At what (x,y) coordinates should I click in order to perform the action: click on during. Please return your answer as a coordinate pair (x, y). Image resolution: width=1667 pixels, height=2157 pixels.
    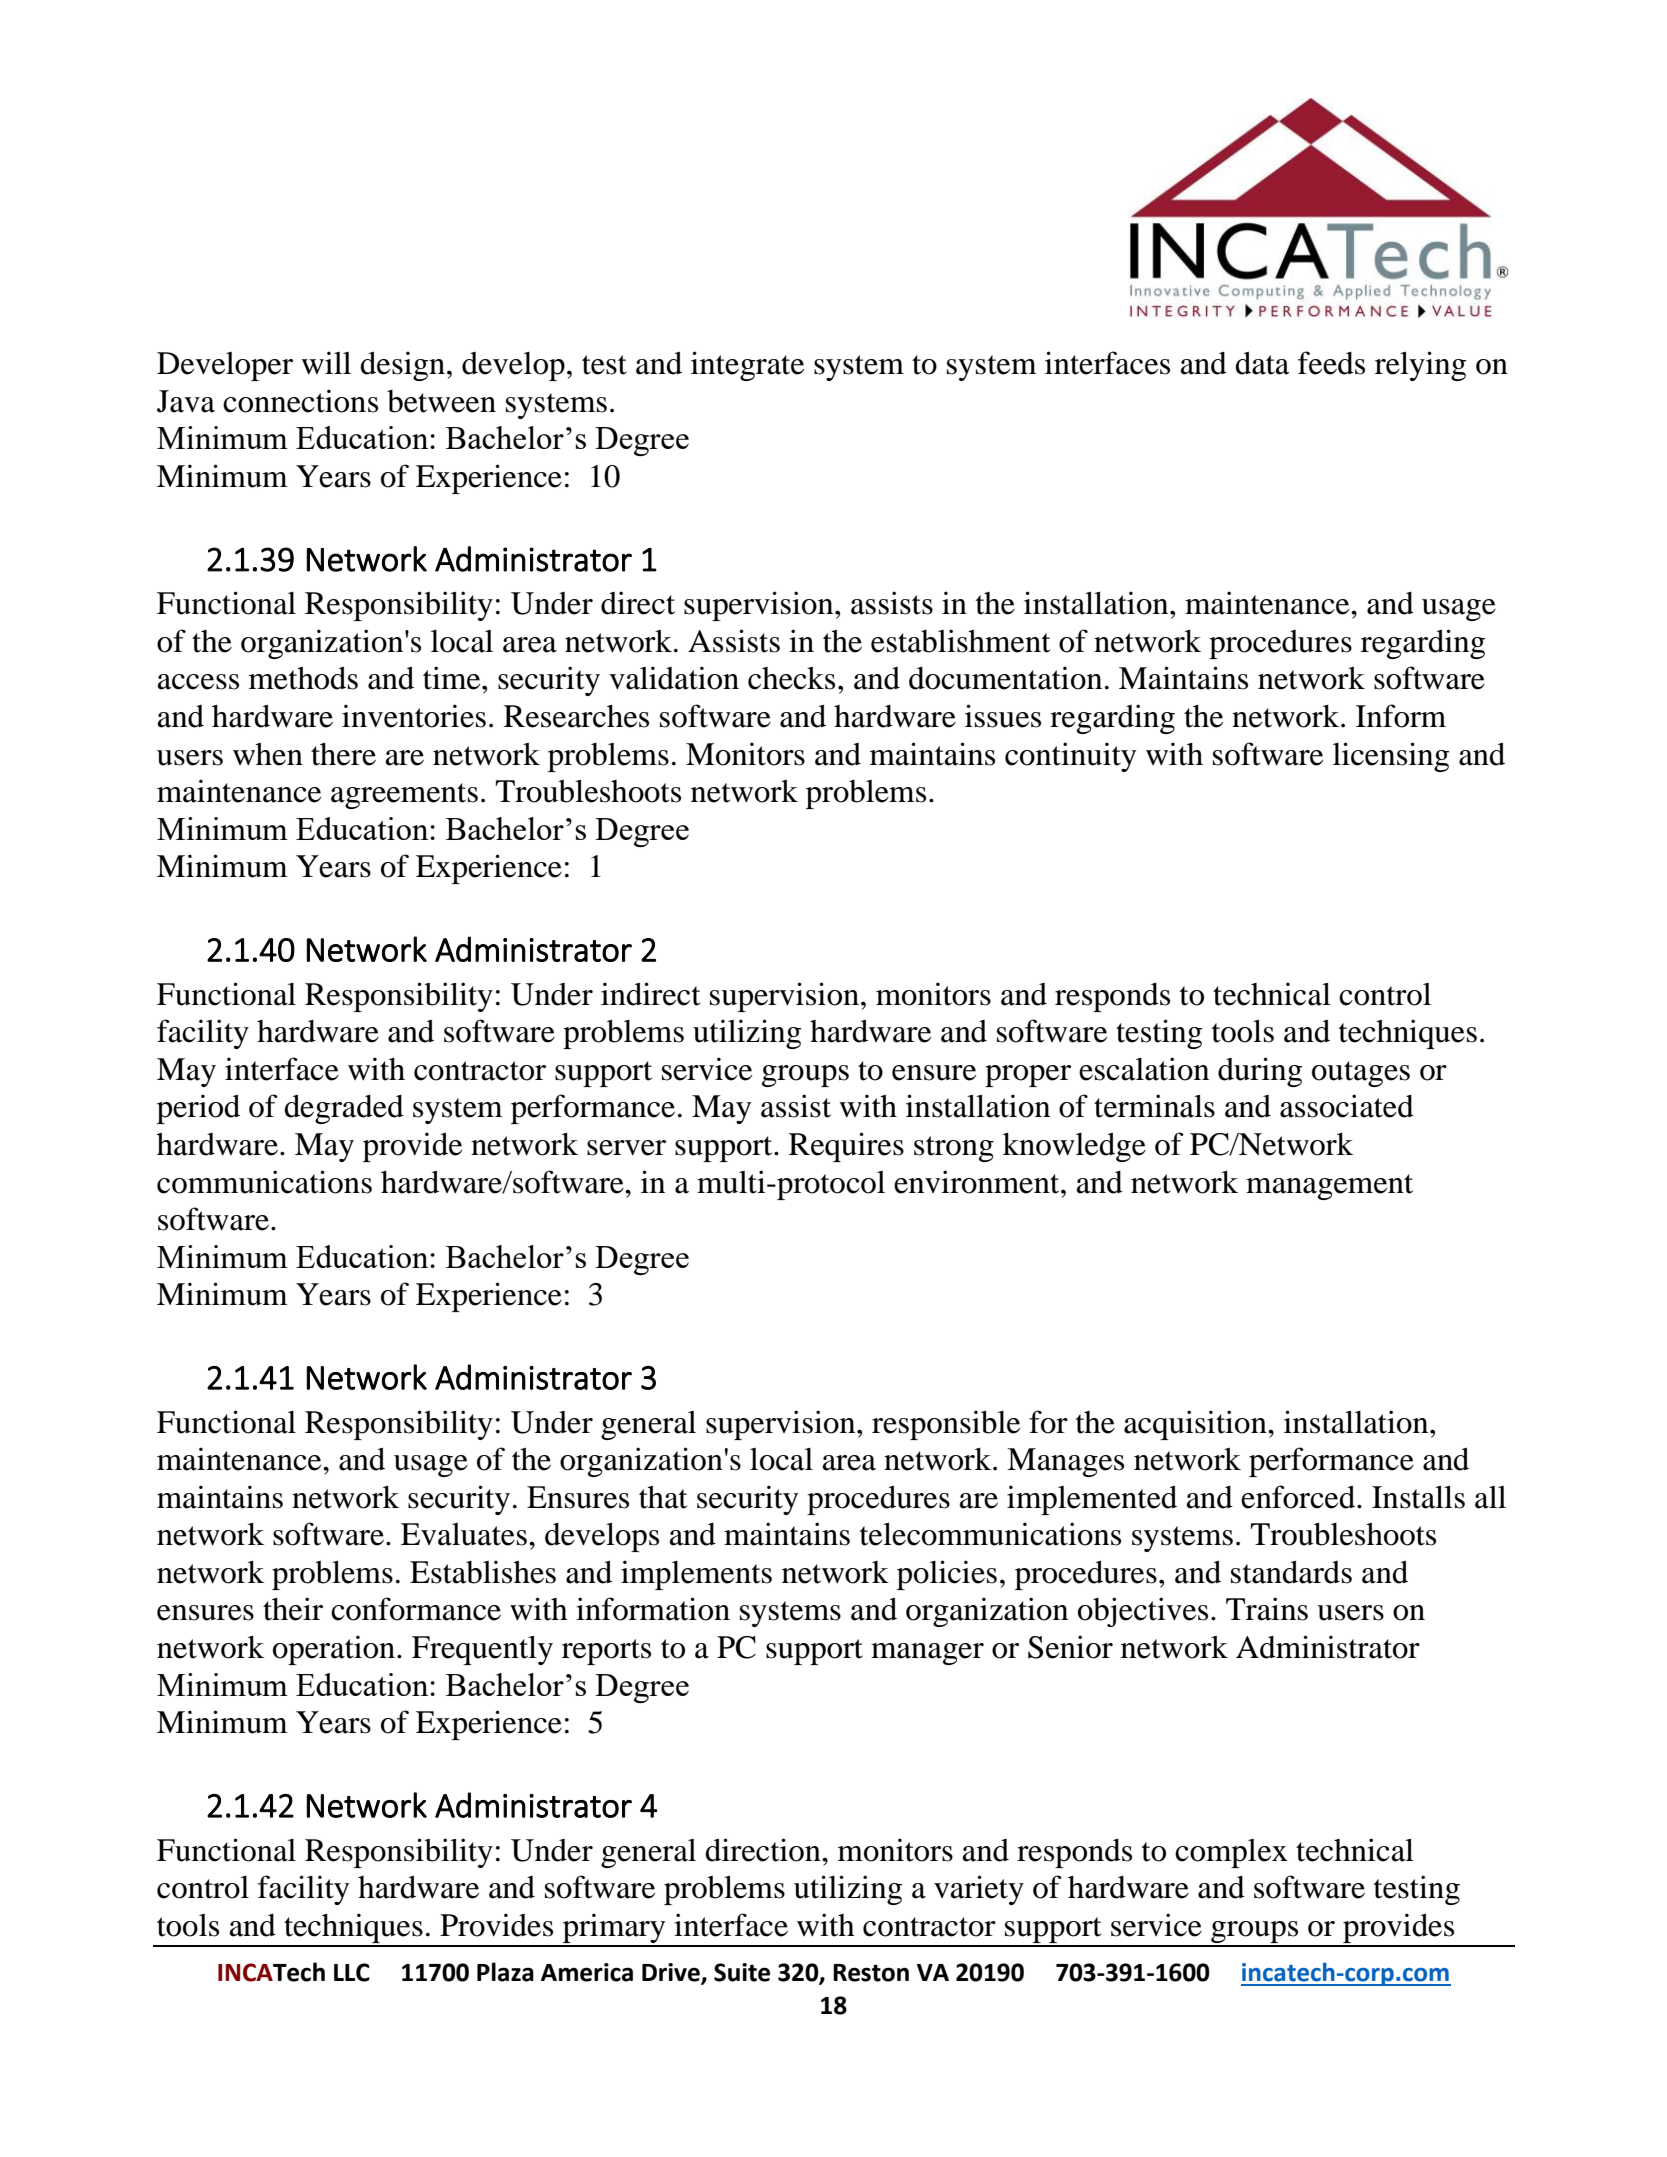
    Looking at the image, I should click on (1260, 1072).
